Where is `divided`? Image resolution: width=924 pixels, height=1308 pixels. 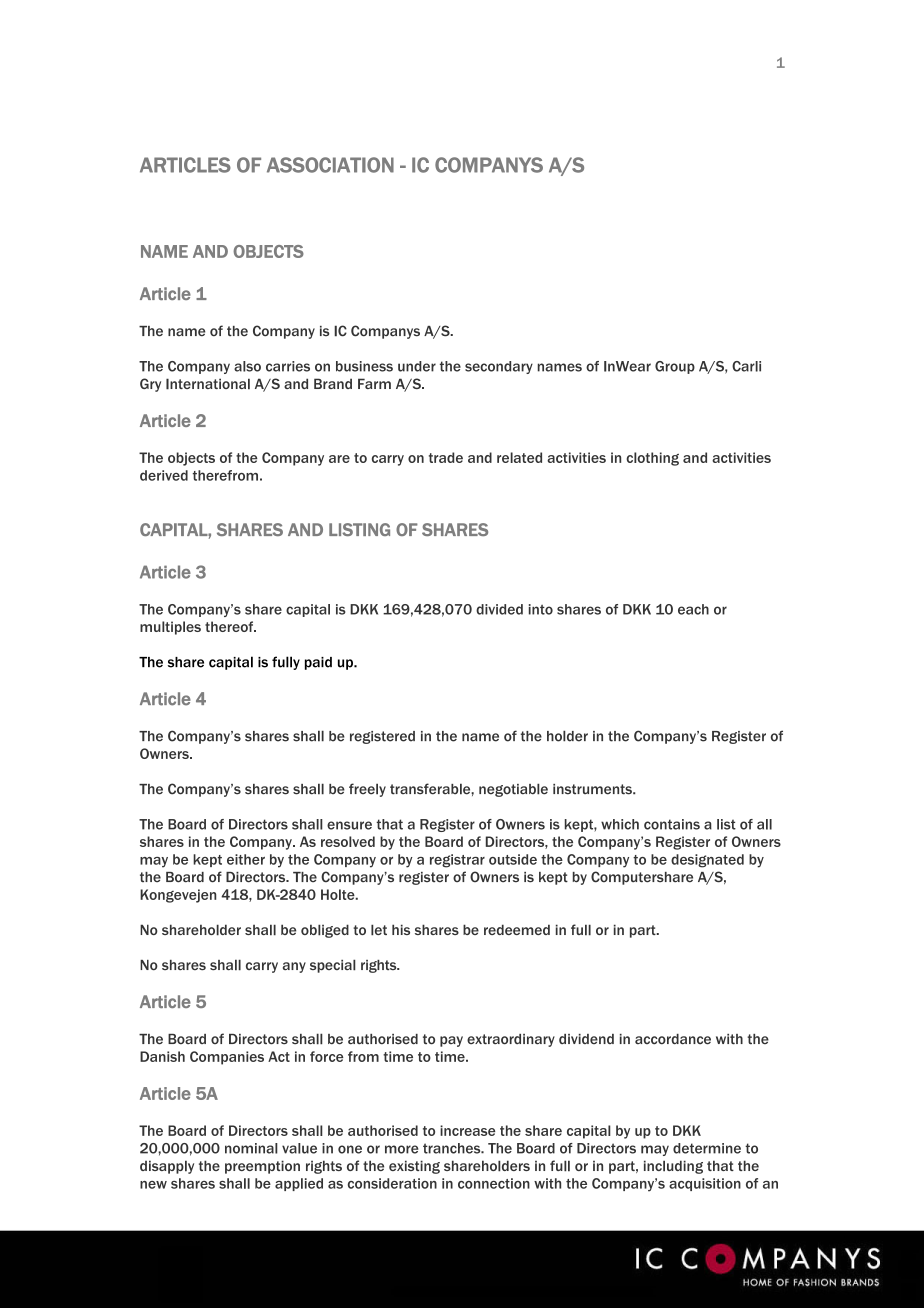 divided is located at coordinates (499, 609).
